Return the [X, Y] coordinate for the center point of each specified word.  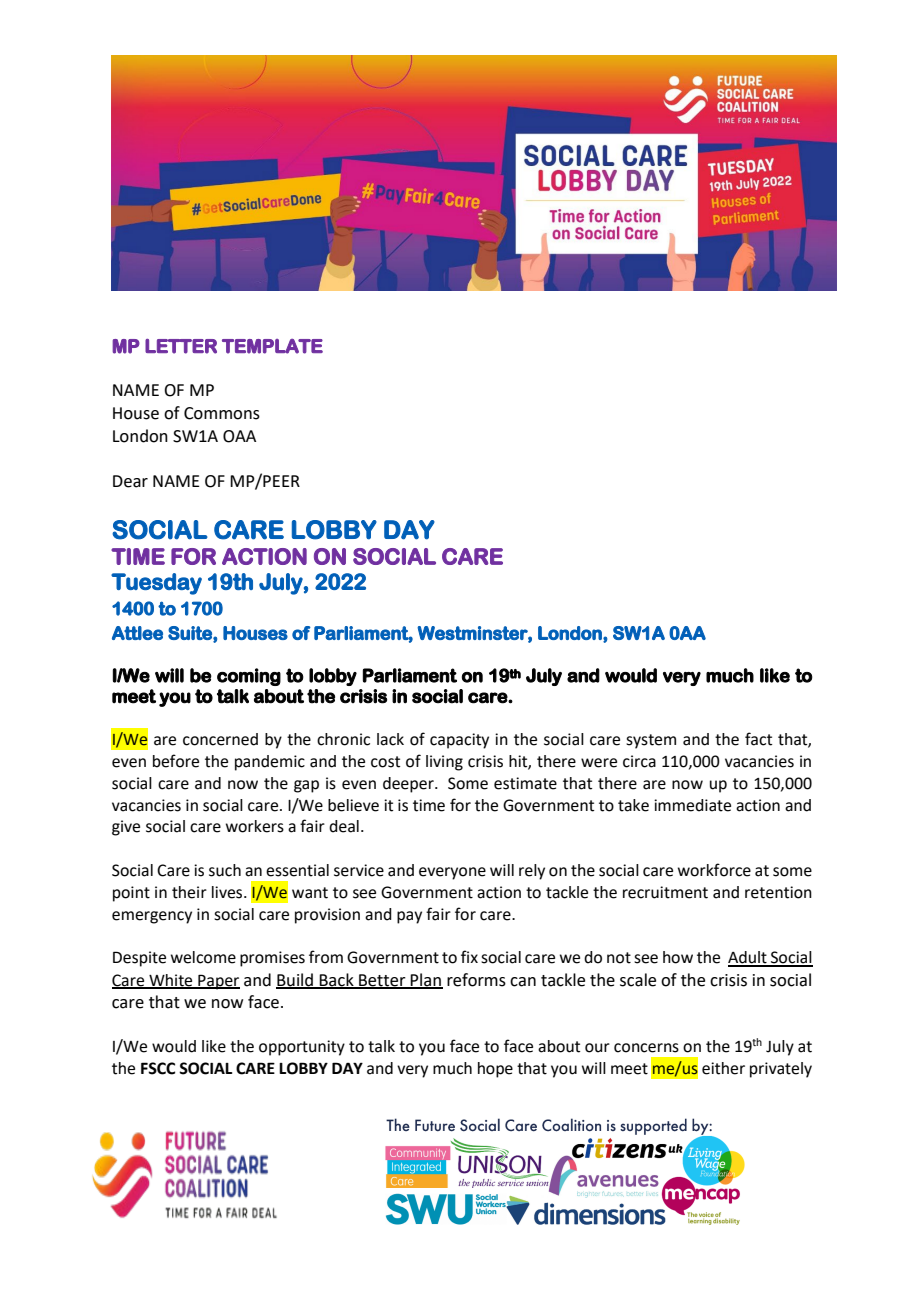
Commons [222, 413]
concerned [220, 739]
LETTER [181, 346]
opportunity [302, 1048]
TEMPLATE [272, 346]
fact [758, 739]
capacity [459, 741]
